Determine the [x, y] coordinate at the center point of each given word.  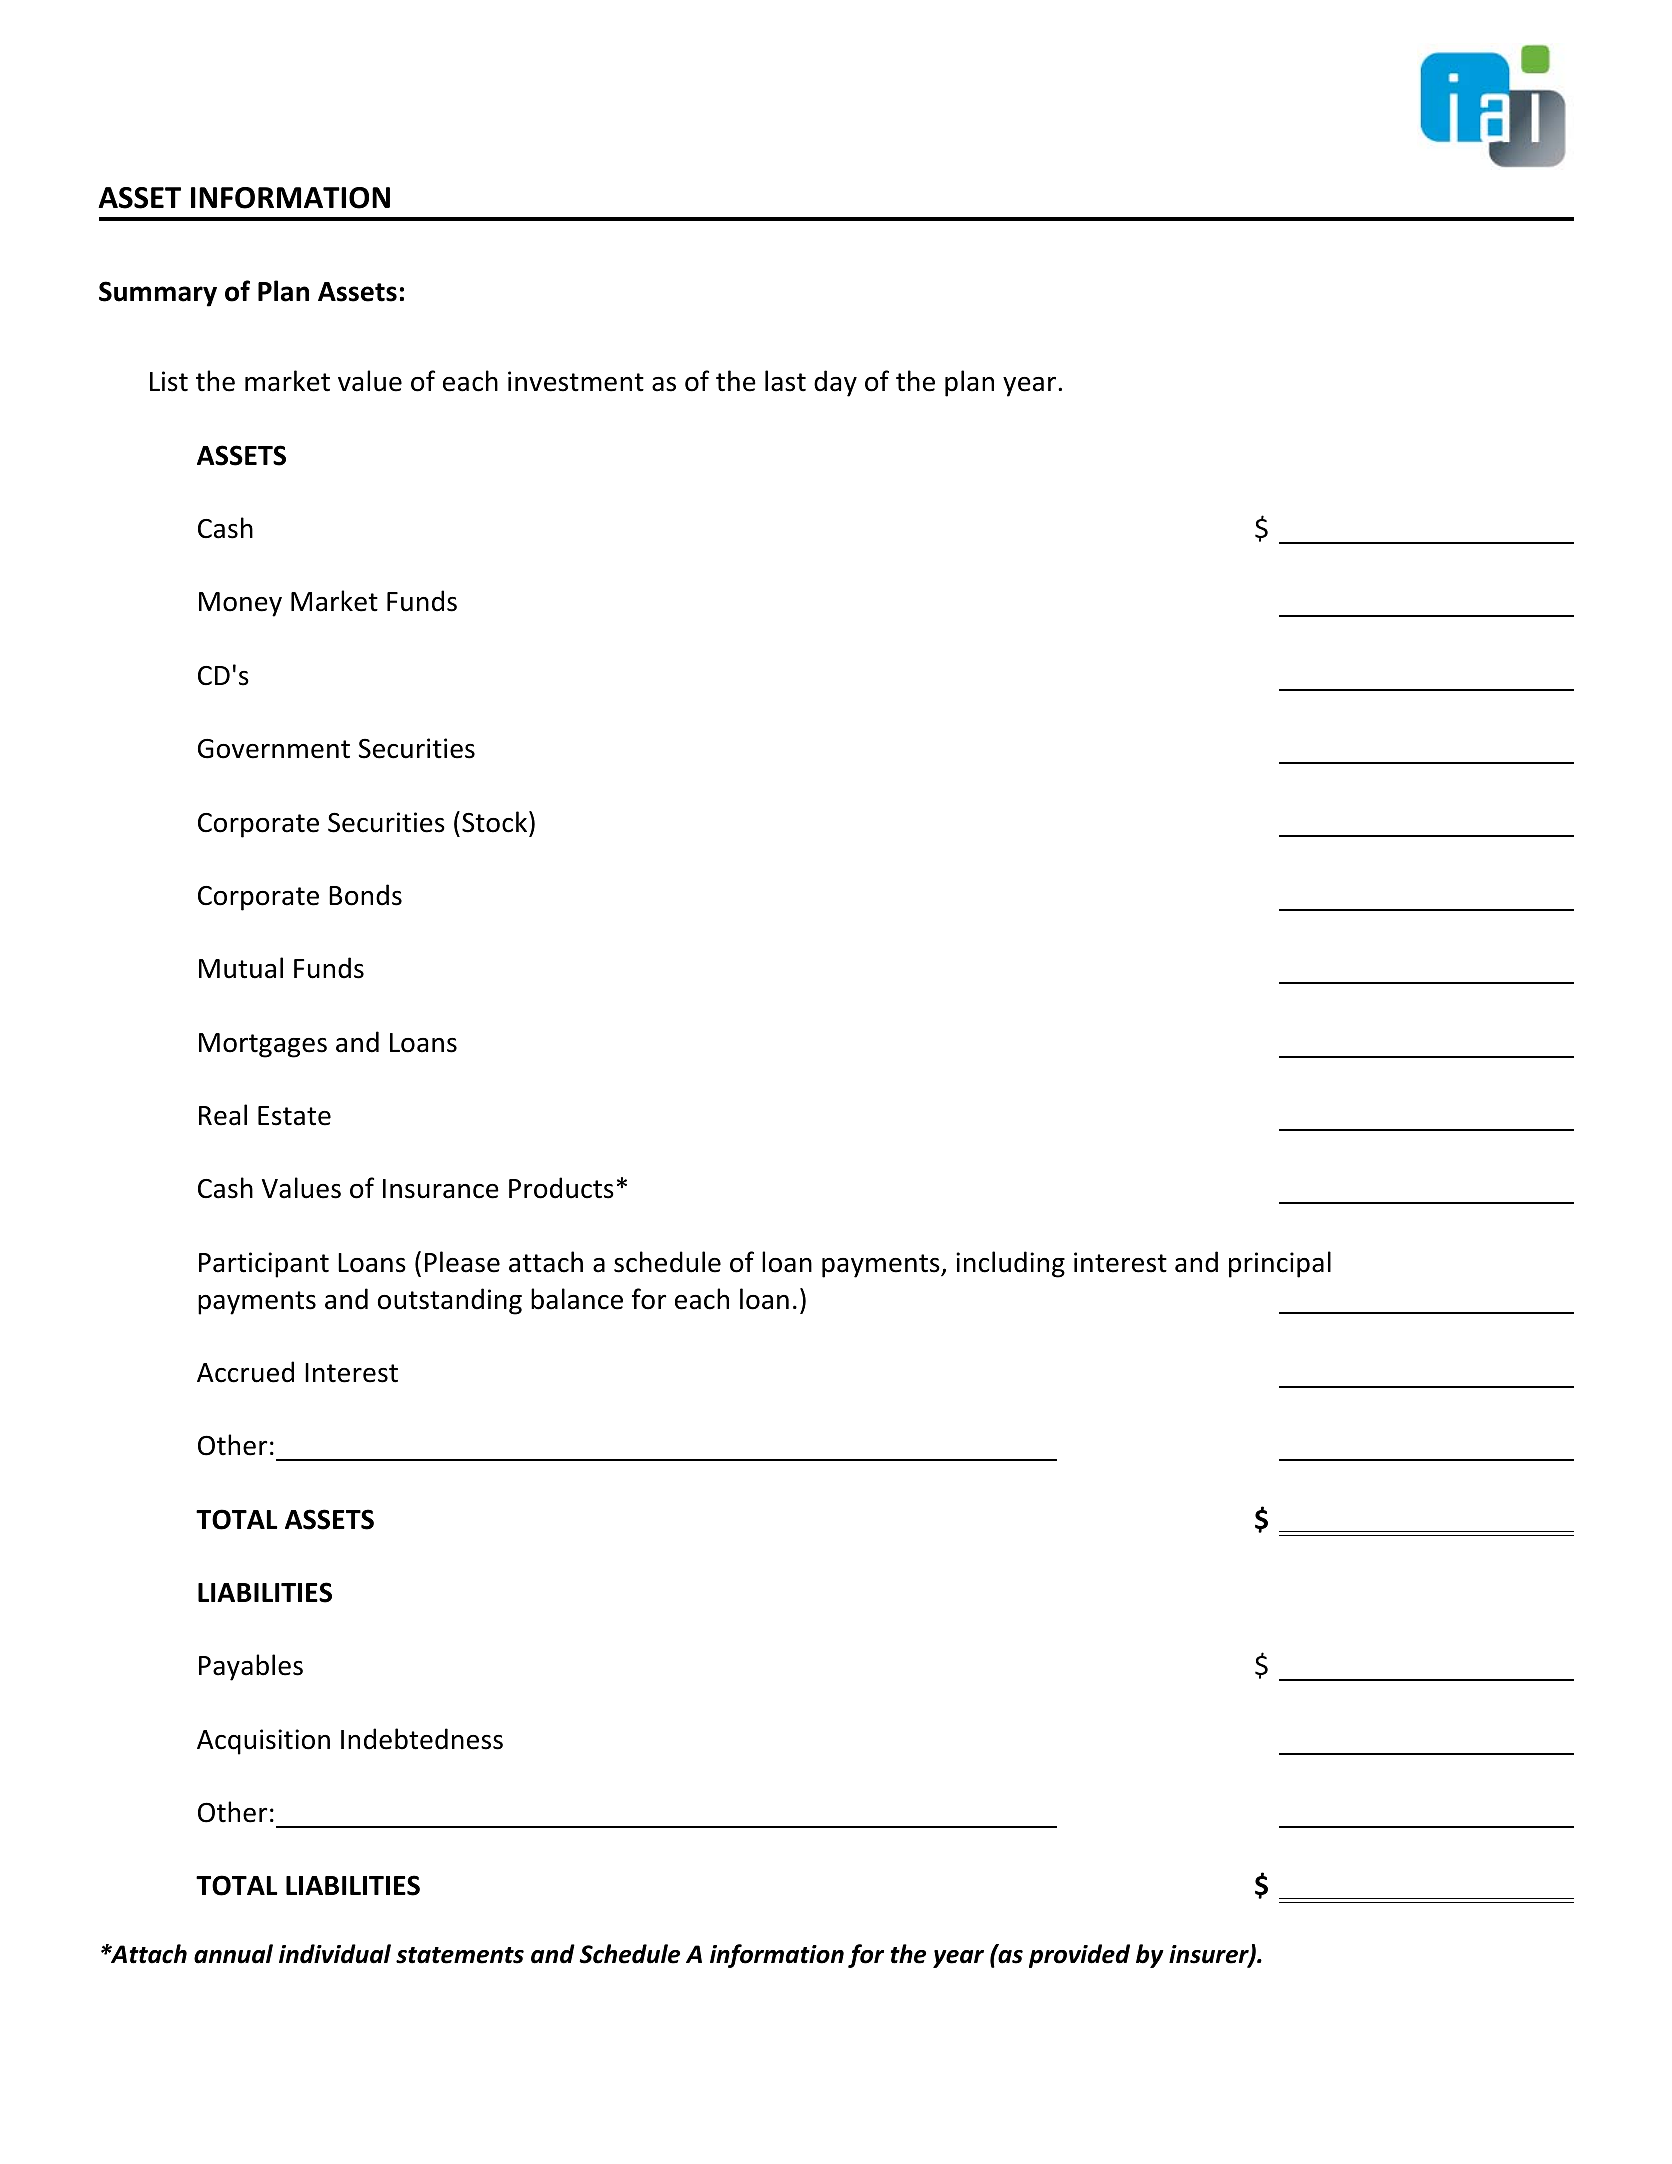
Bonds [365, 895]
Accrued [245, 1372]
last [785, 381]
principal [1280, 1264]
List [169, 381]
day [835, 383]
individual [335, 1954]
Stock [496, 822]
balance [577, 1299]
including [1010, 1264]
